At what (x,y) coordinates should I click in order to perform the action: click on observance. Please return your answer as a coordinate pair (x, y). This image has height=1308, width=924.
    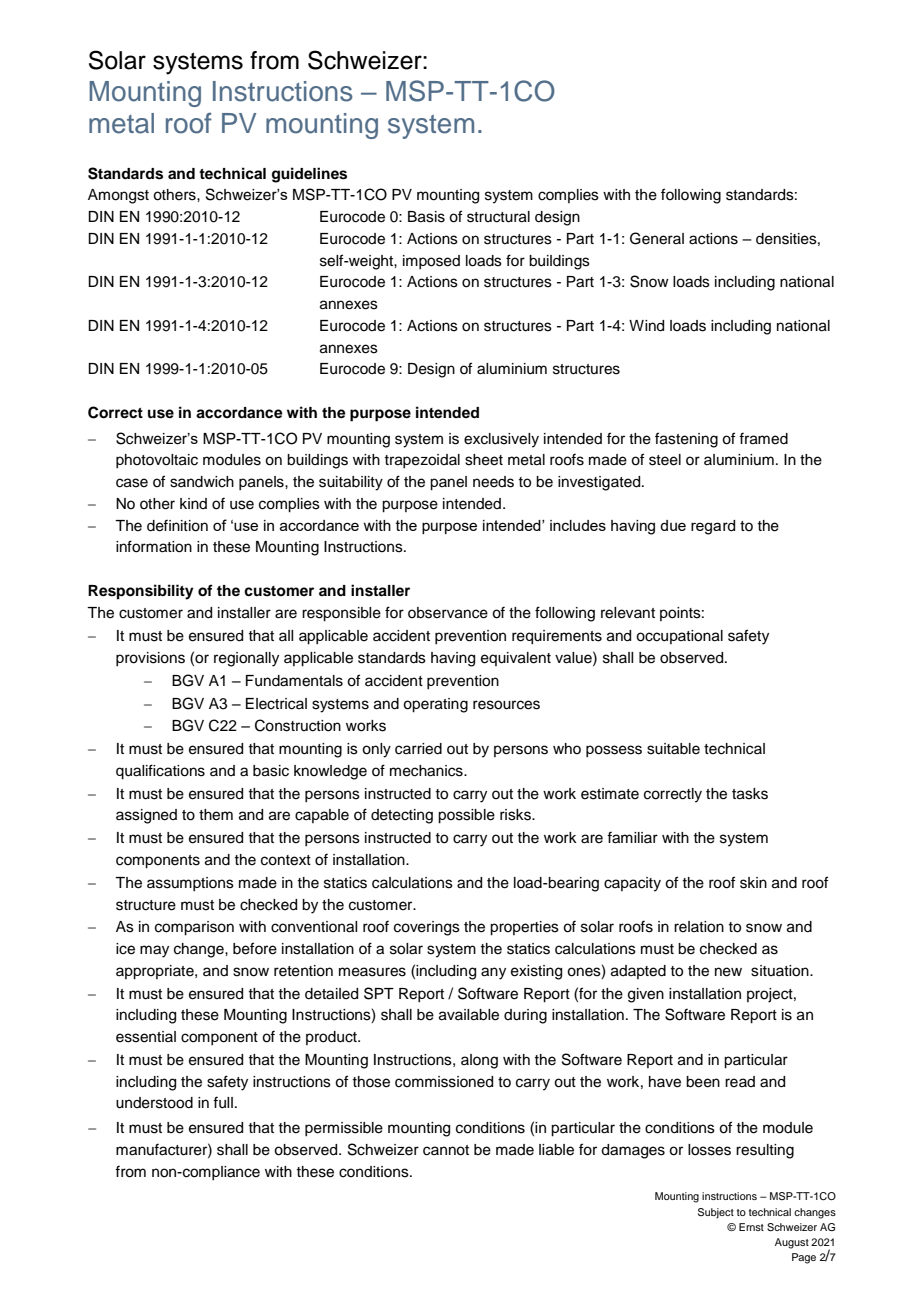
    Looking at the image, I should click on (448, 613).
